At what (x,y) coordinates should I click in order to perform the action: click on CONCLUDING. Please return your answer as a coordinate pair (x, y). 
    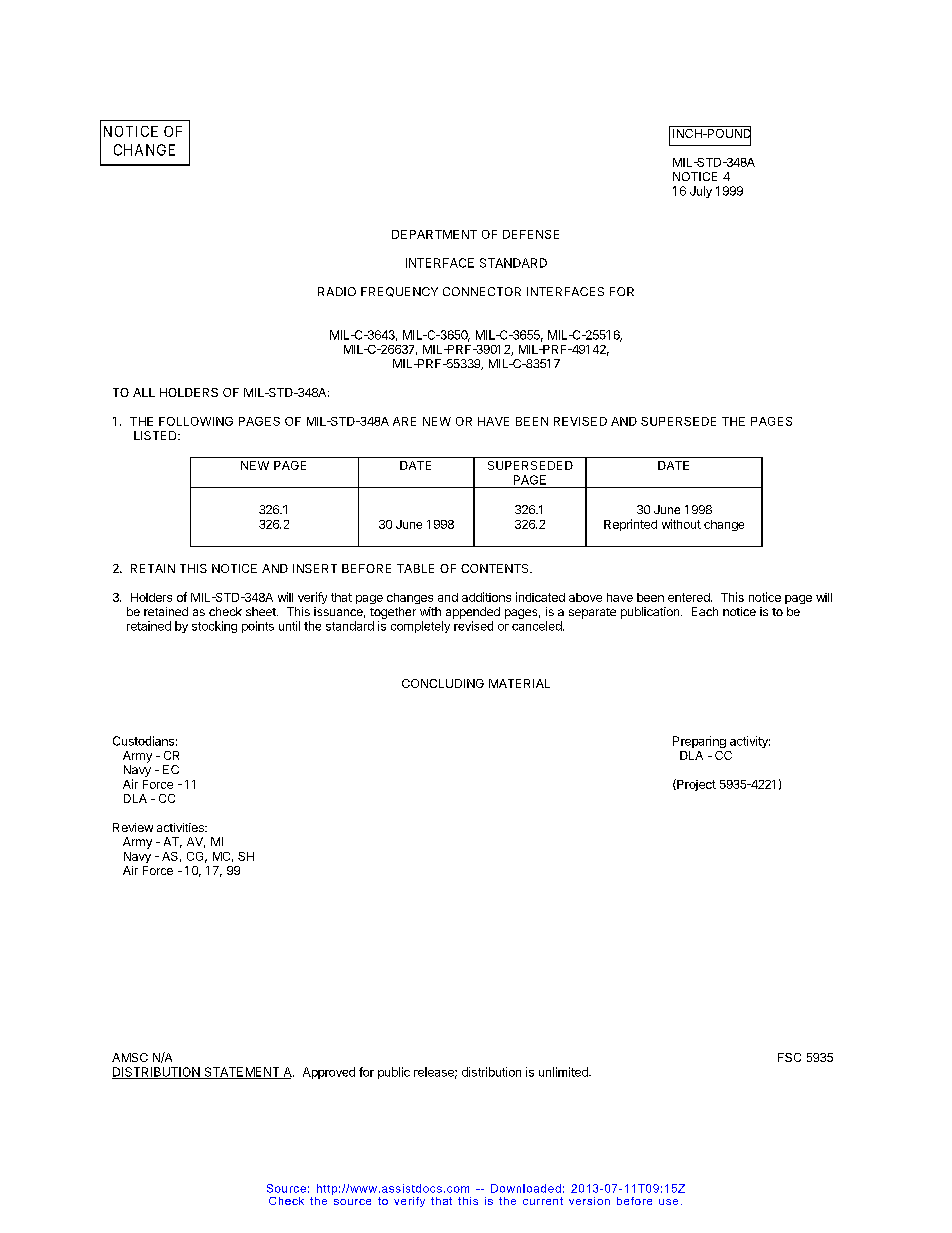
    Looking at the image, I should click on (443, 683).
